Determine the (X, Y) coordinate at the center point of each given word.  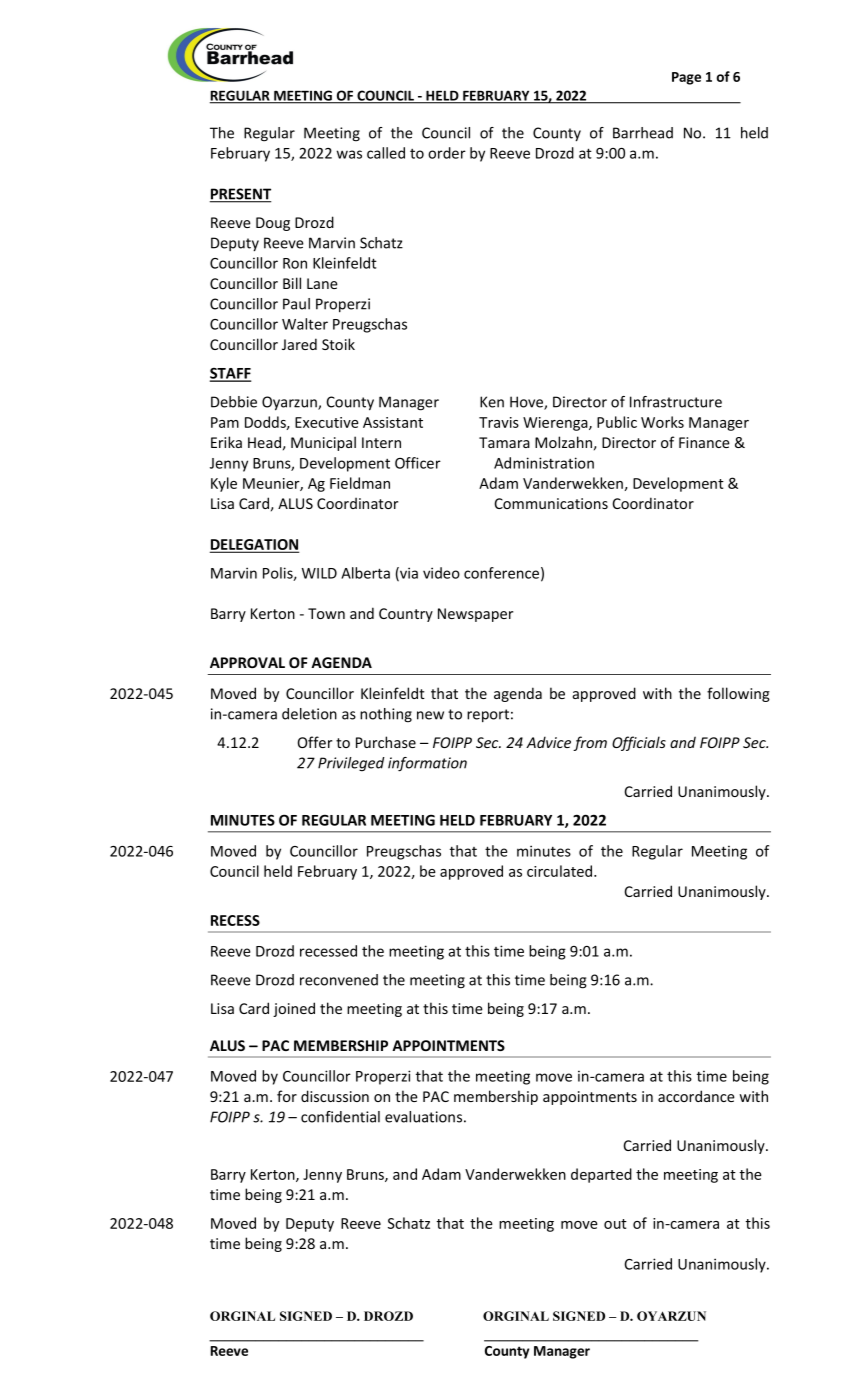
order (447, 153)
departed (601, 1175)
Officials (639, 743)
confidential (340, 1117)
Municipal (323, 443)
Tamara (504, 442)
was (349, 154)
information (427, 764)
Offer (315, 742)
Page (686, 78)
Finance (704, 442)
